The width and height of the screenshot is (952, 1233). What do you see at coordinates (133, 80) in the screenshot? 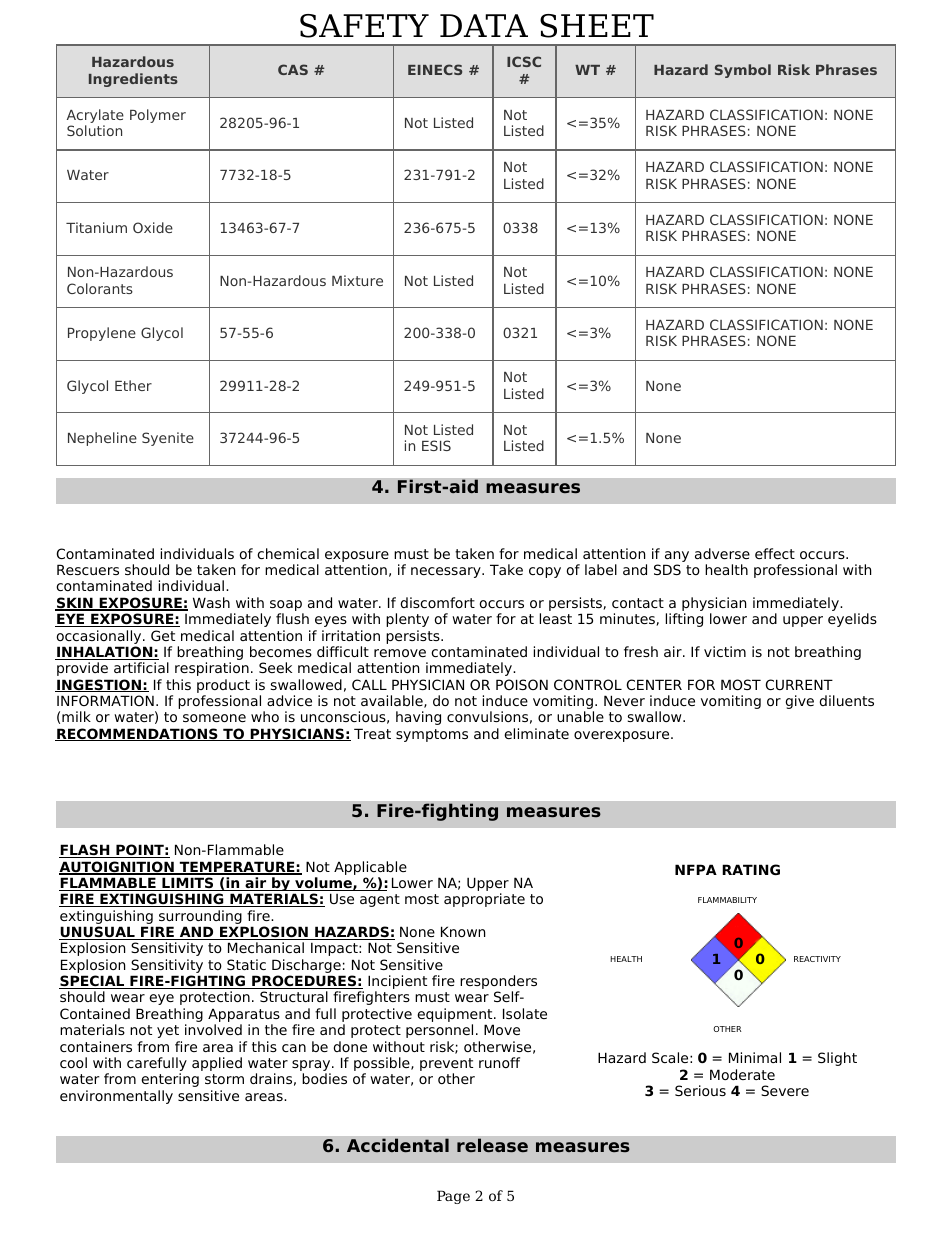
I see `Ingredients` at bounding box center [133, 80].
